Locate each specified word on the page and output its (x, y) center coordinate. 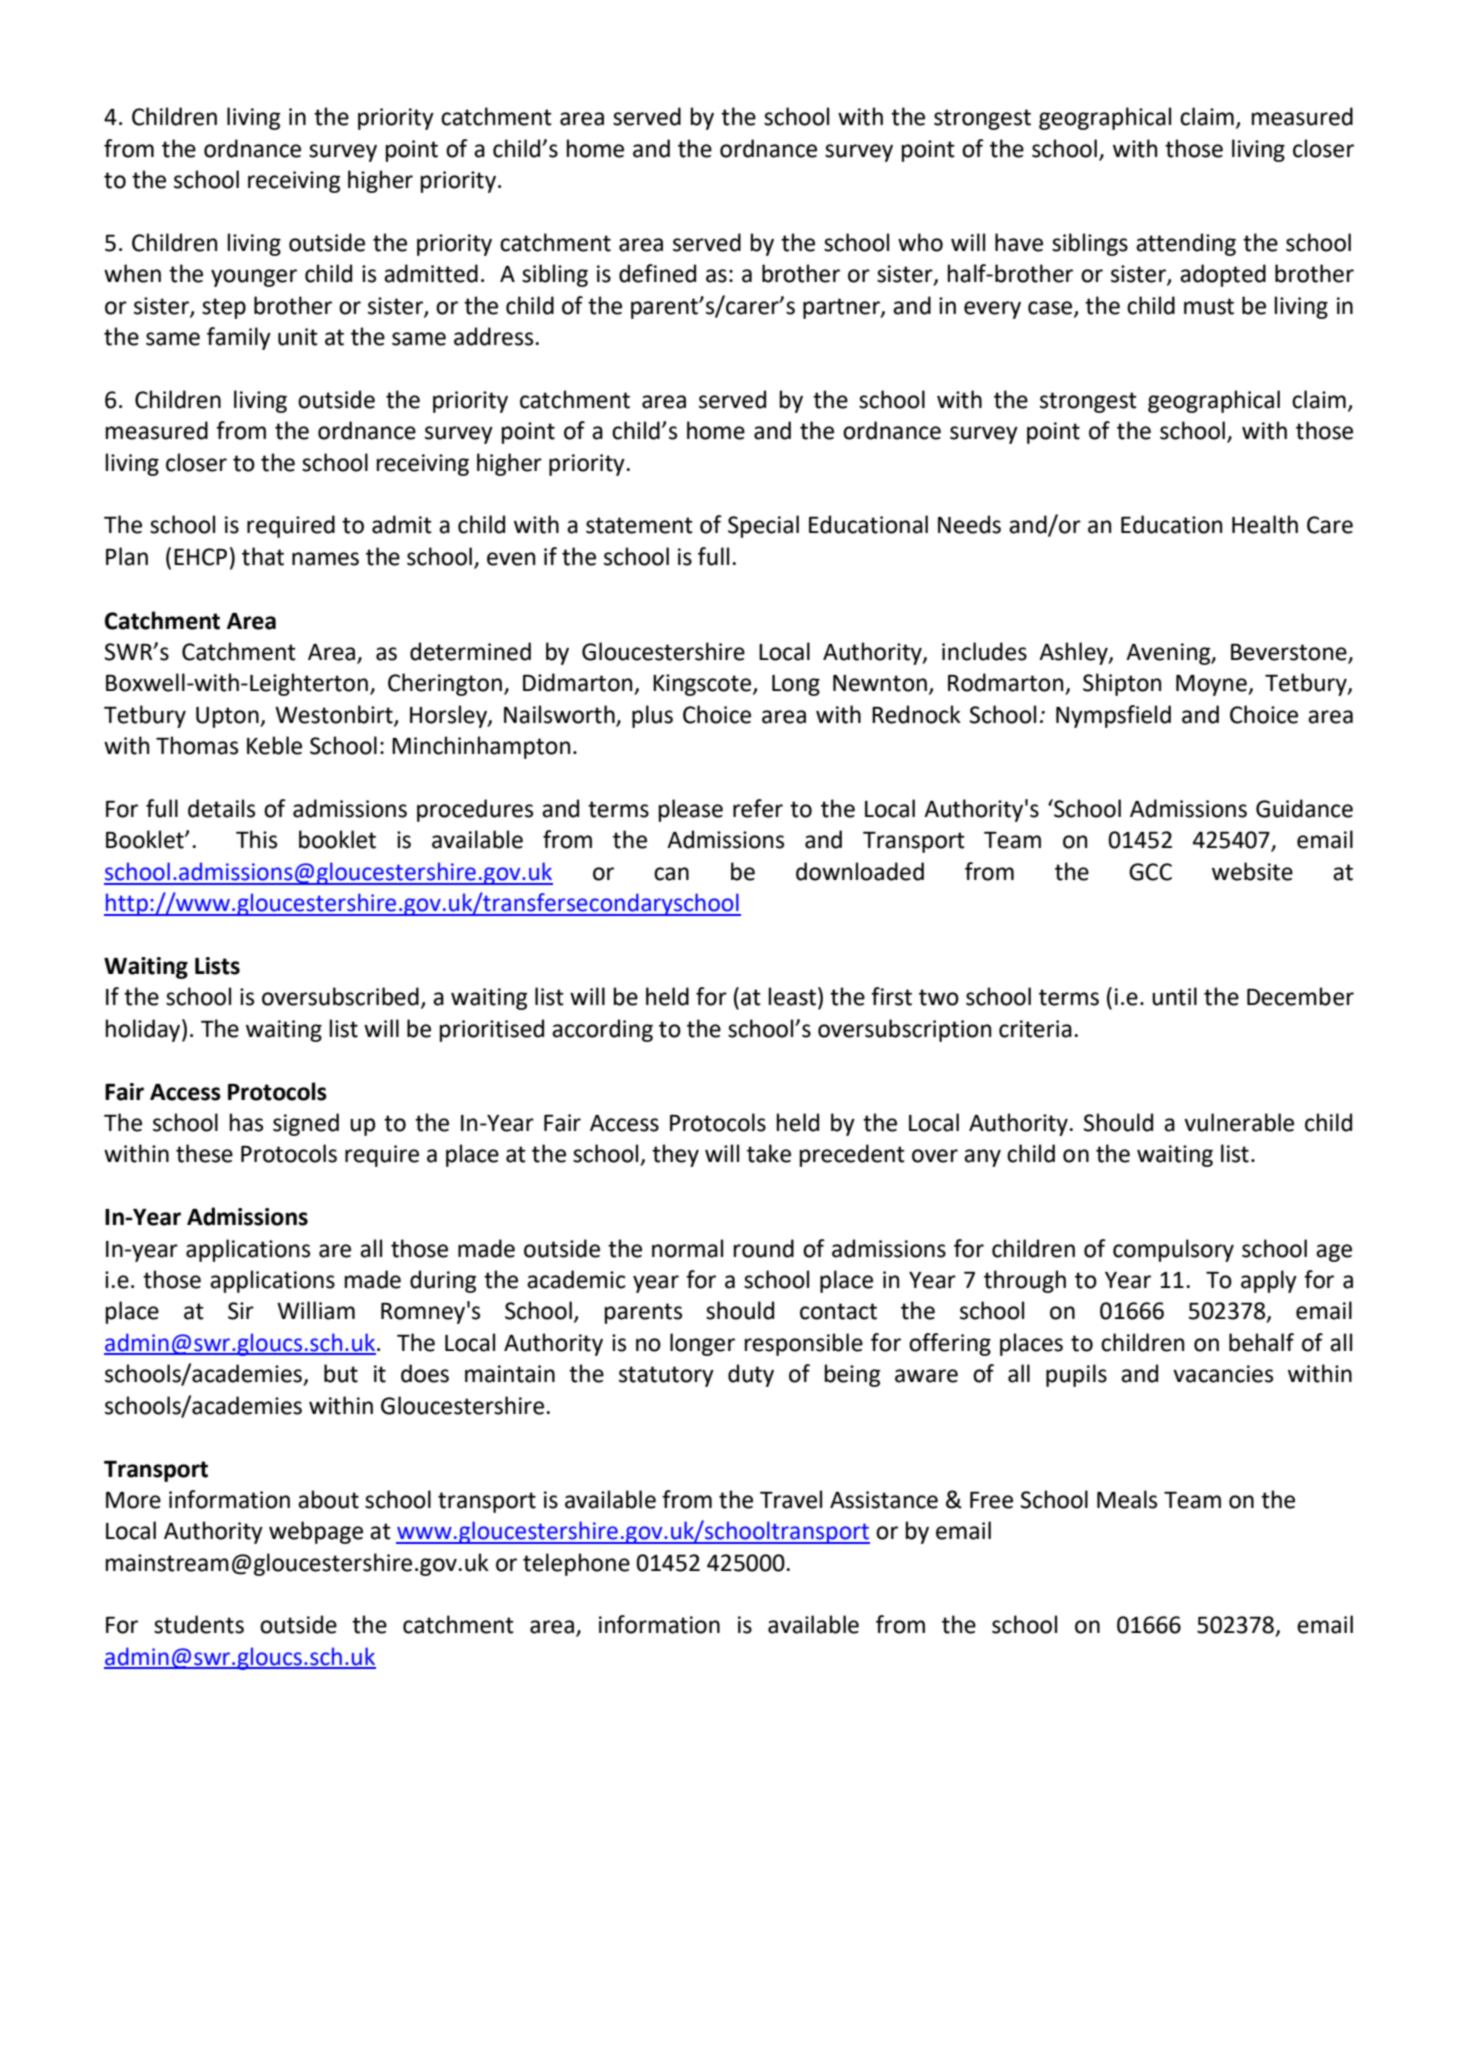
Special (763, 526)
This (256, 839)
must (1209, 306)
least (792, 996)
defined (657, 273)
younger (254, 278)
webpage (316, 1532)
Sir (241, 1311)
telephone (576, 1564)
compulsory (1173, 1250)
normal (687, 1248)
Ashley (1074, 653)
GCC (1150, 872)
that (263, 556)
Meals (1127, 1499)
